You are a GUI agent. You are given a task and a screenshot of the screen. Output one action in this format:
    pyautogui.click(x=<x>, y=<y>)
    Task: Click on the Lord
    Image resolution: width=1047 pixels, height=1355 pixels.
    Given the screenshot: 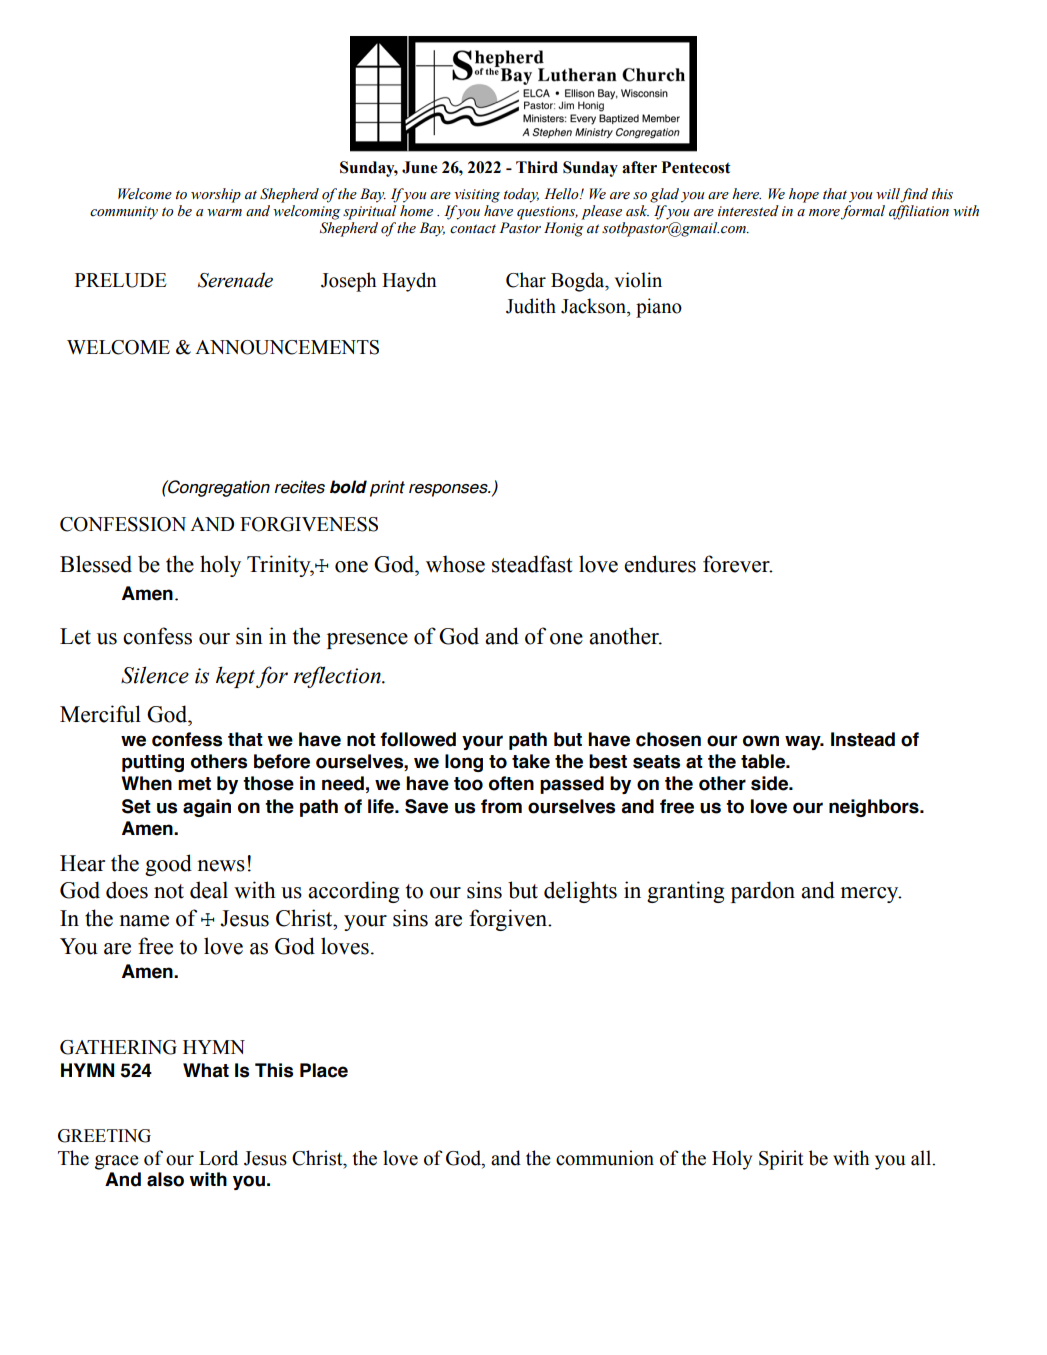 What is the action you would take?
    pyautogui.click(x=218, y=1158)
